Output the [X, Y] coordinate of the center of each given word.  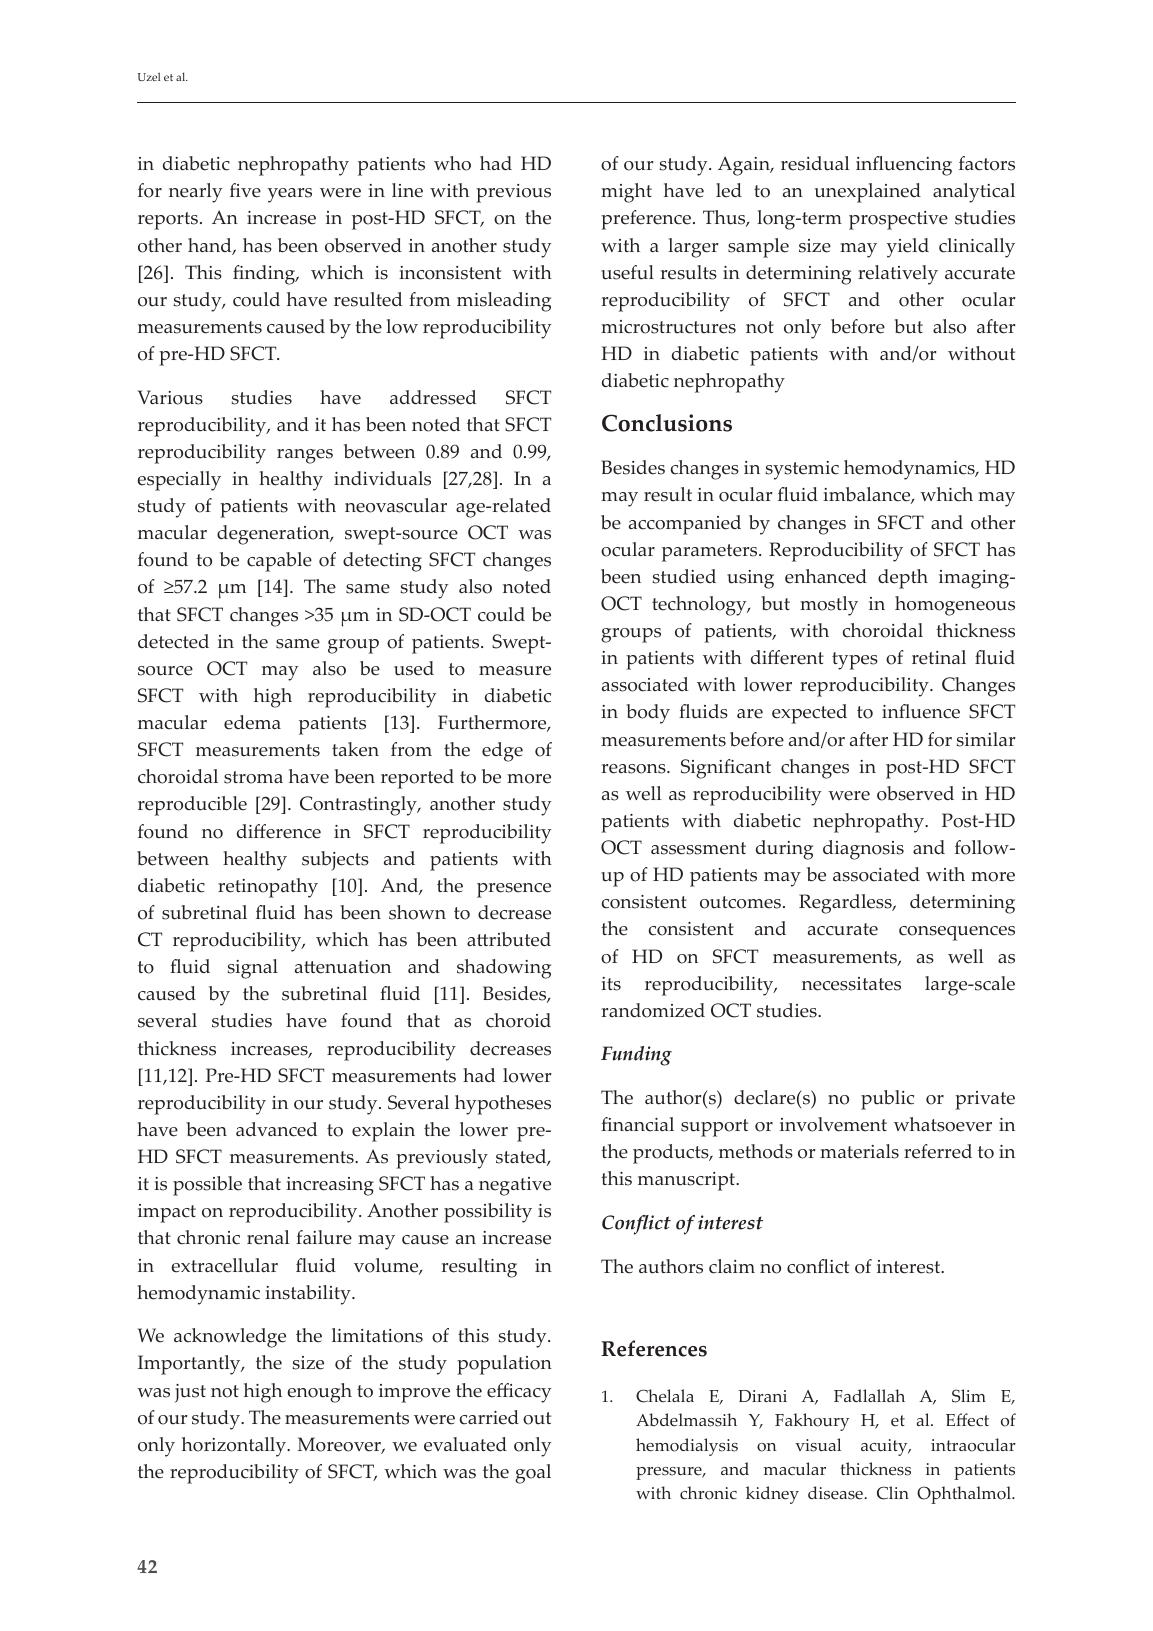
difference [279, 831]
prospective [898, 220]
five [245, 190]
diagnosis [863, 850]
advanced [276, 1129]
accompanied [685, 525]
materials [859, 1151]
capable [279, 562]
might [626, 193]
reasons [635, 769]
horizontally [235, 1447]
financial [637, 1124]
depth [903, 579]
